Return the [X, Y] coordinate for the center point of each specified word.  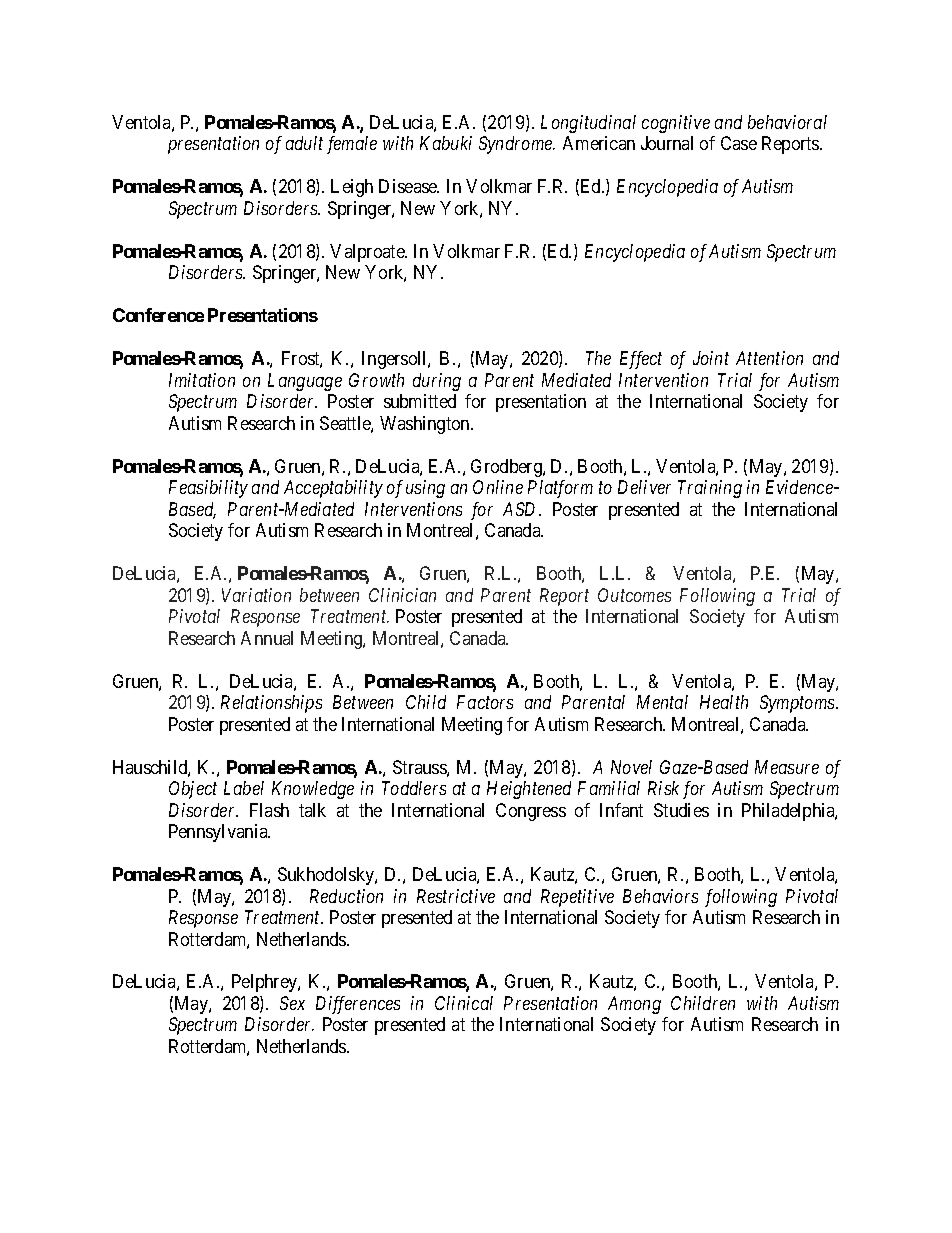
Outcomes [634, 595]
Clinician [402, 595]
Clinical [464, 1003]
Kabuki [446, 143]
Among [634, 1005]
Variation [256, 595]
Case [739, 143]
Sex [292, 1003]
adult [304, 143]
